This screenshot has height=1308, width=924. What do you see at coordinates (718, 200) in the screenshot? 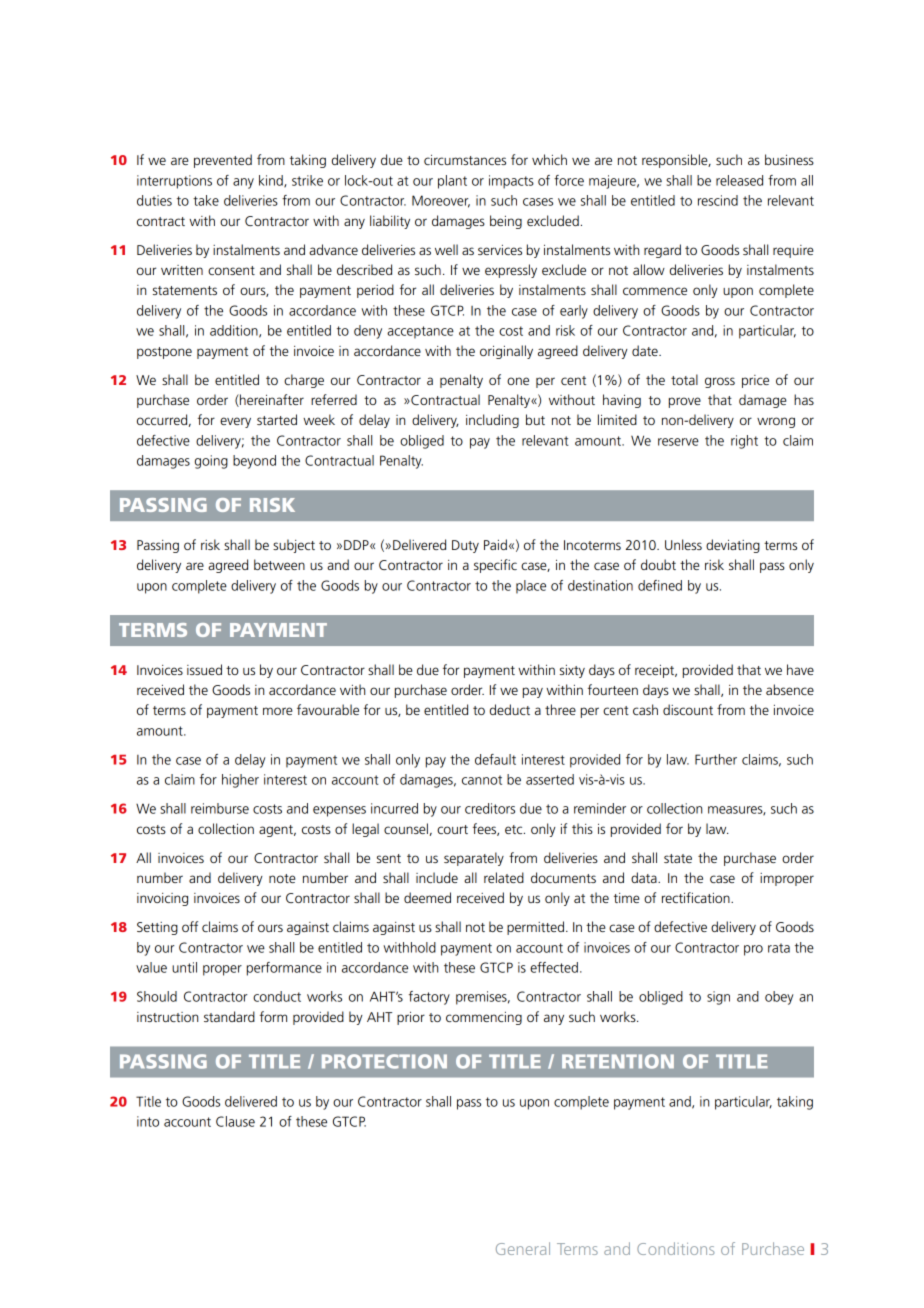
I see `rescind` at bounding box center [718, 200].
